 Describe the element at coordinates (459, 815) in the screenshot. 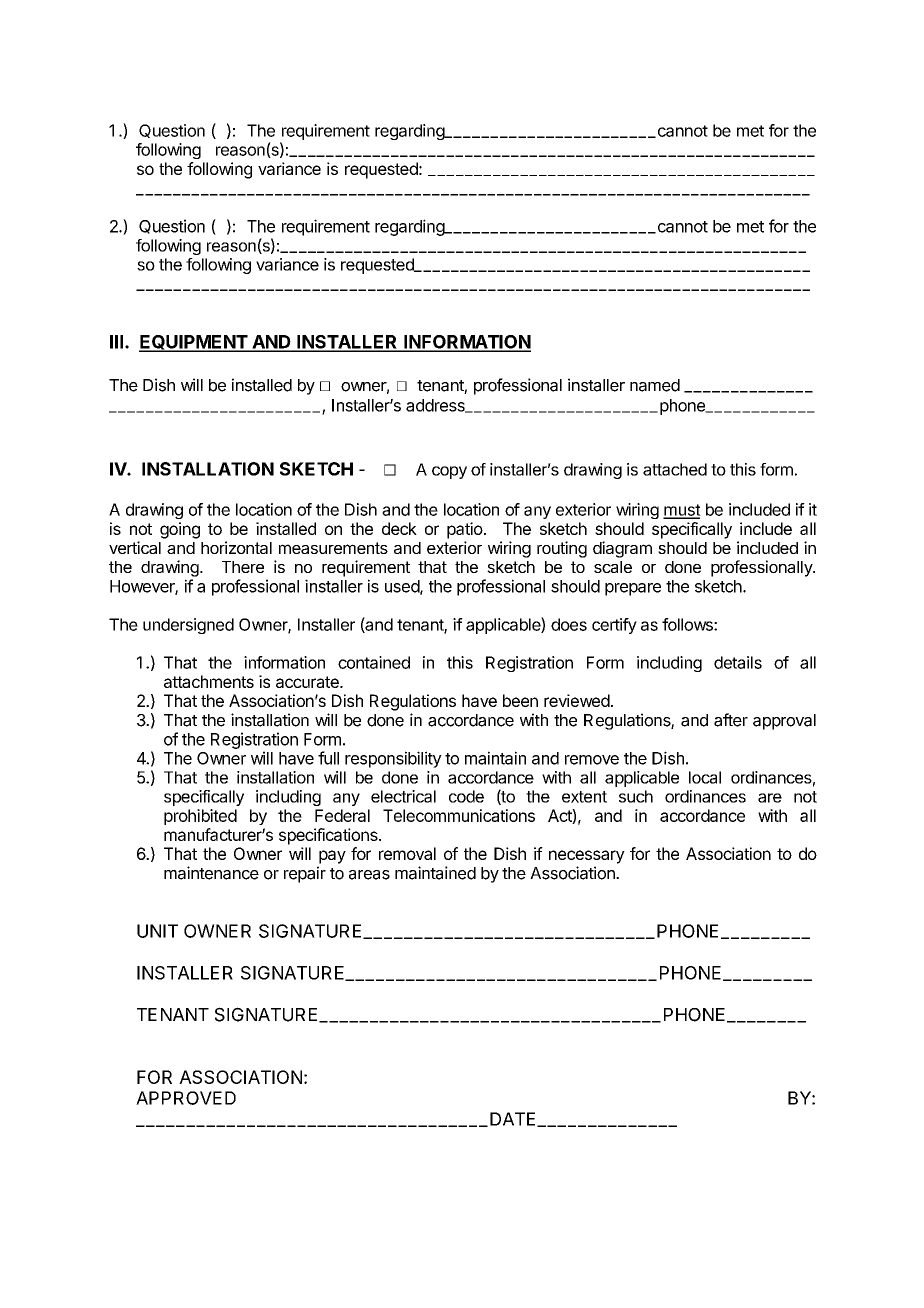

I see `Telecommunications` at that location.
